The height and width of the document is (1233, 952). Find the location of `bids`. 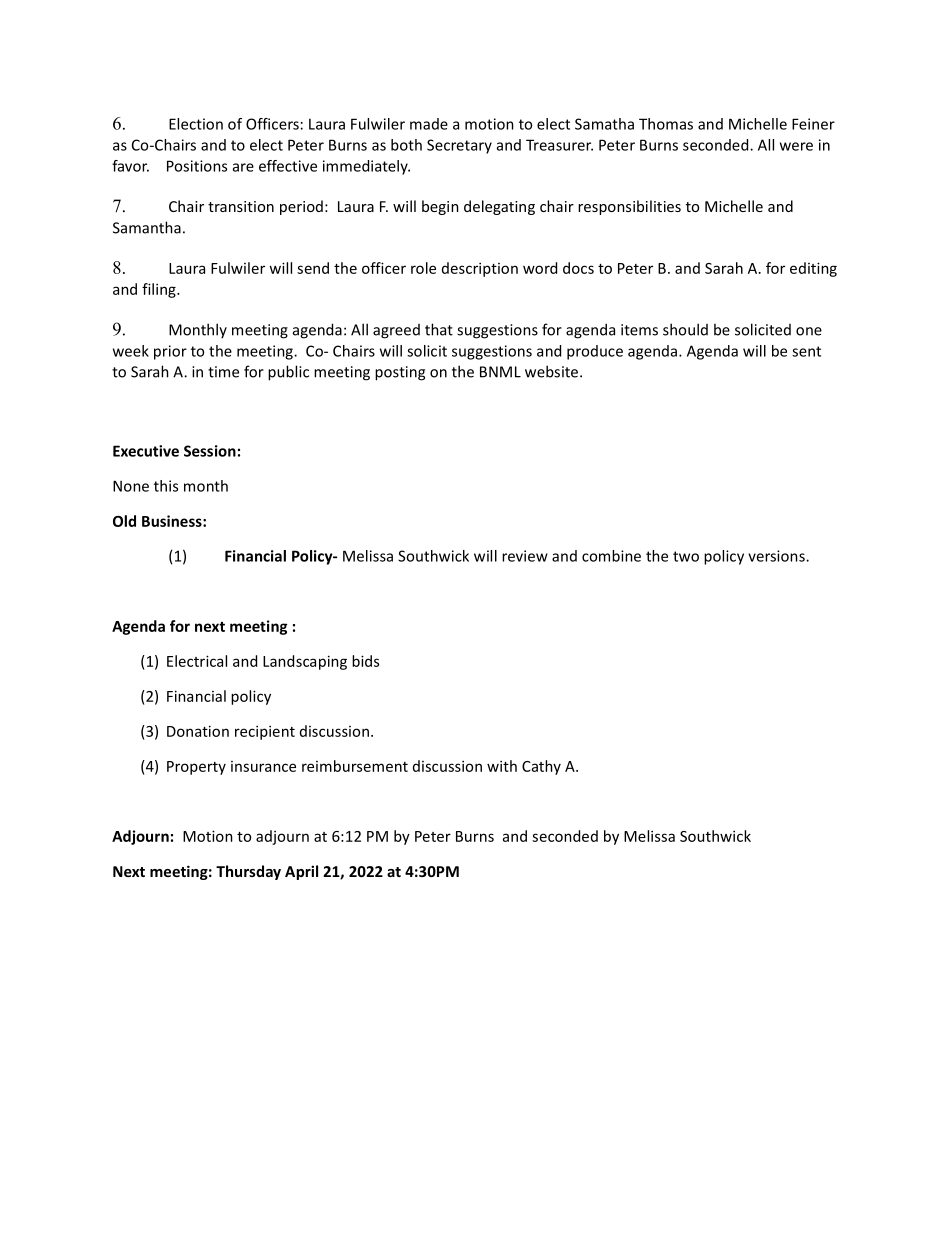

bids is located at coordinates (365, 661).
